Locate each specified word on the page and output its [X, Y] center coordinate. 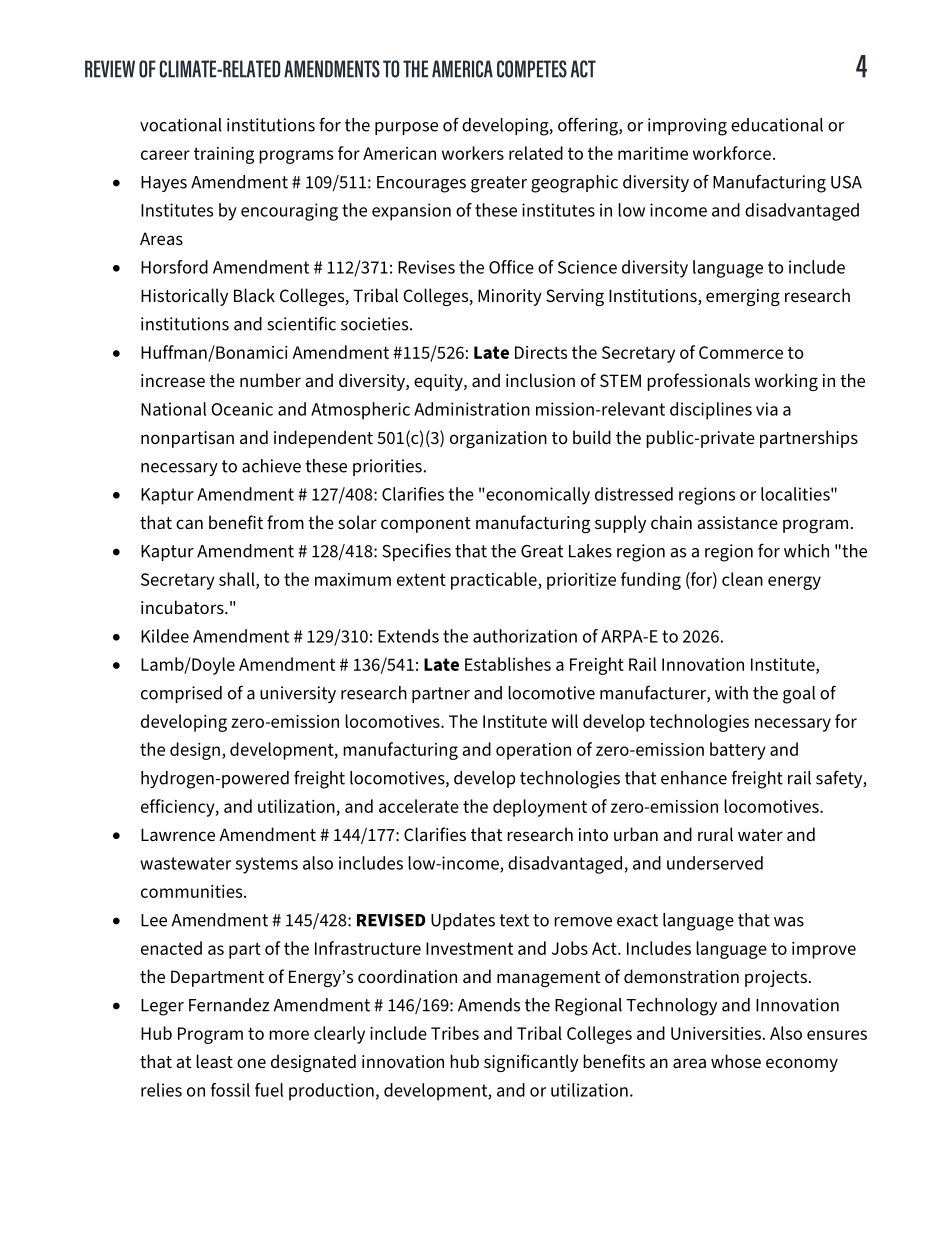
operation [533, 751]
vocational [181, 125]
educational [777, 125]
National [173, 409]
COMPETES [532, 69]
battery [738, 751]
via [767, 409]
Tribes [455, 1033]
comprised [181, 694]
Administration [472, 409]
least [214, 1061]
